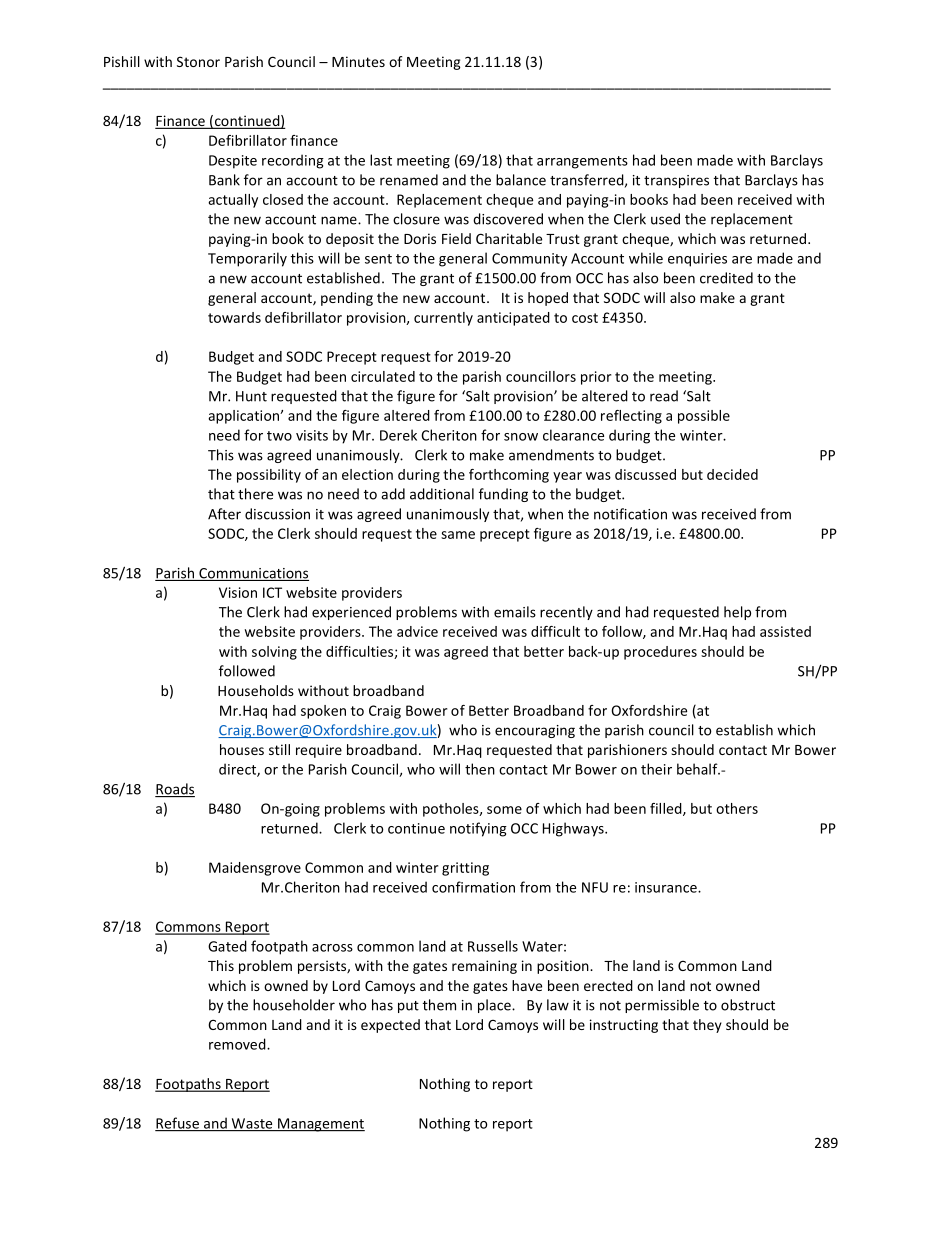 The image size is (952, 1233). I want to click on balance, so click(521, 180).
